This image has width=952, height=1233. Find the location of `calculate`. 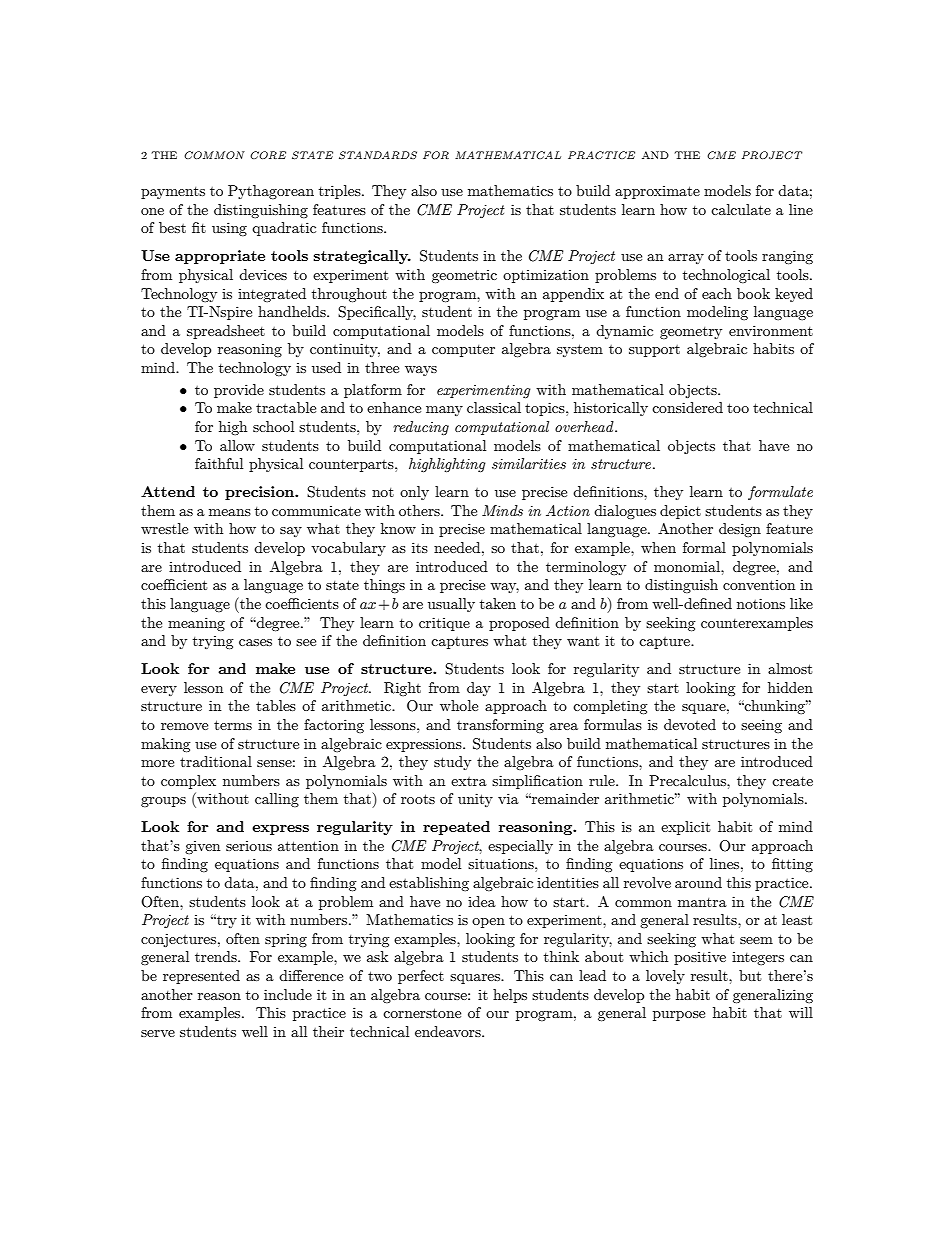

calculate is located at coordinates (741, 209).
